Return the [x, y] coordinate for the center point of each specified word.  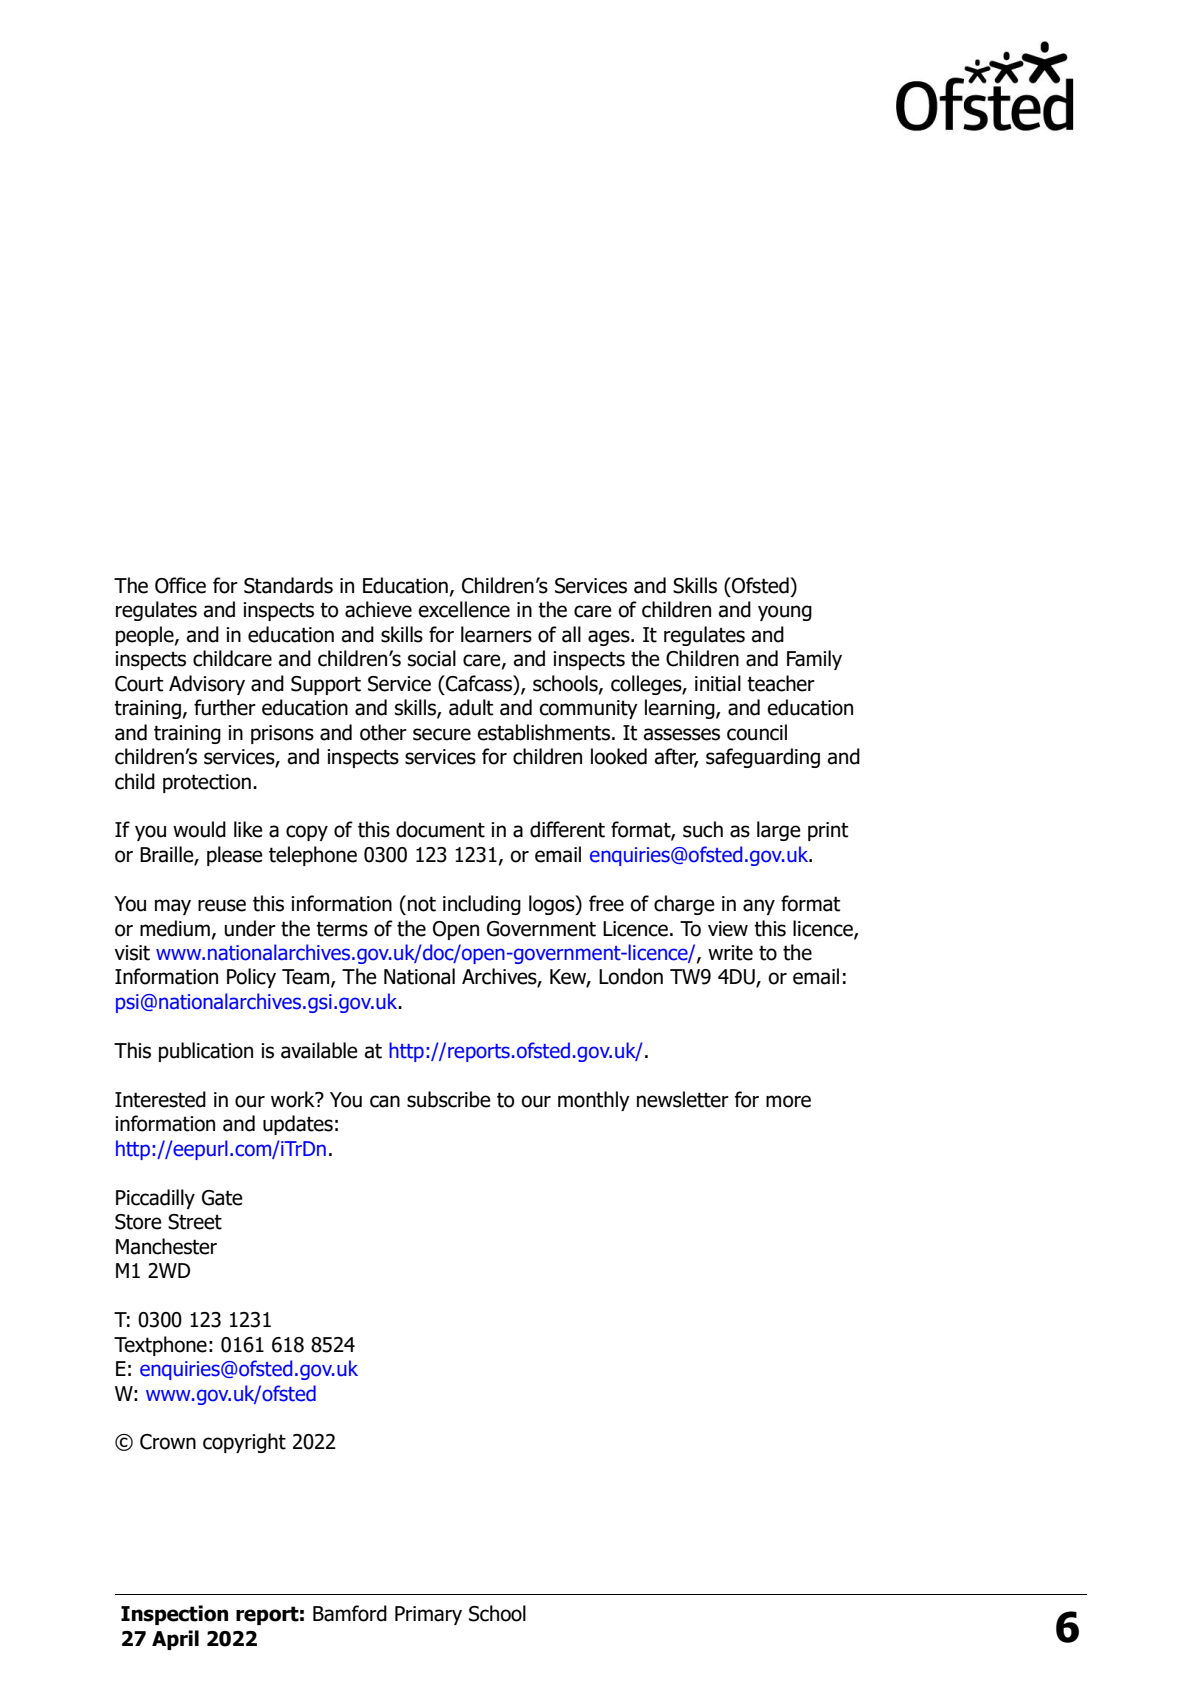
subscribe [449, 1099]
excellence [464, 609]
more [788, 1101]
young [785, 613]
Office [180, 585]
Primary [428, 1615]
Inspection [174, 1615]
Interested [160, 1099]
